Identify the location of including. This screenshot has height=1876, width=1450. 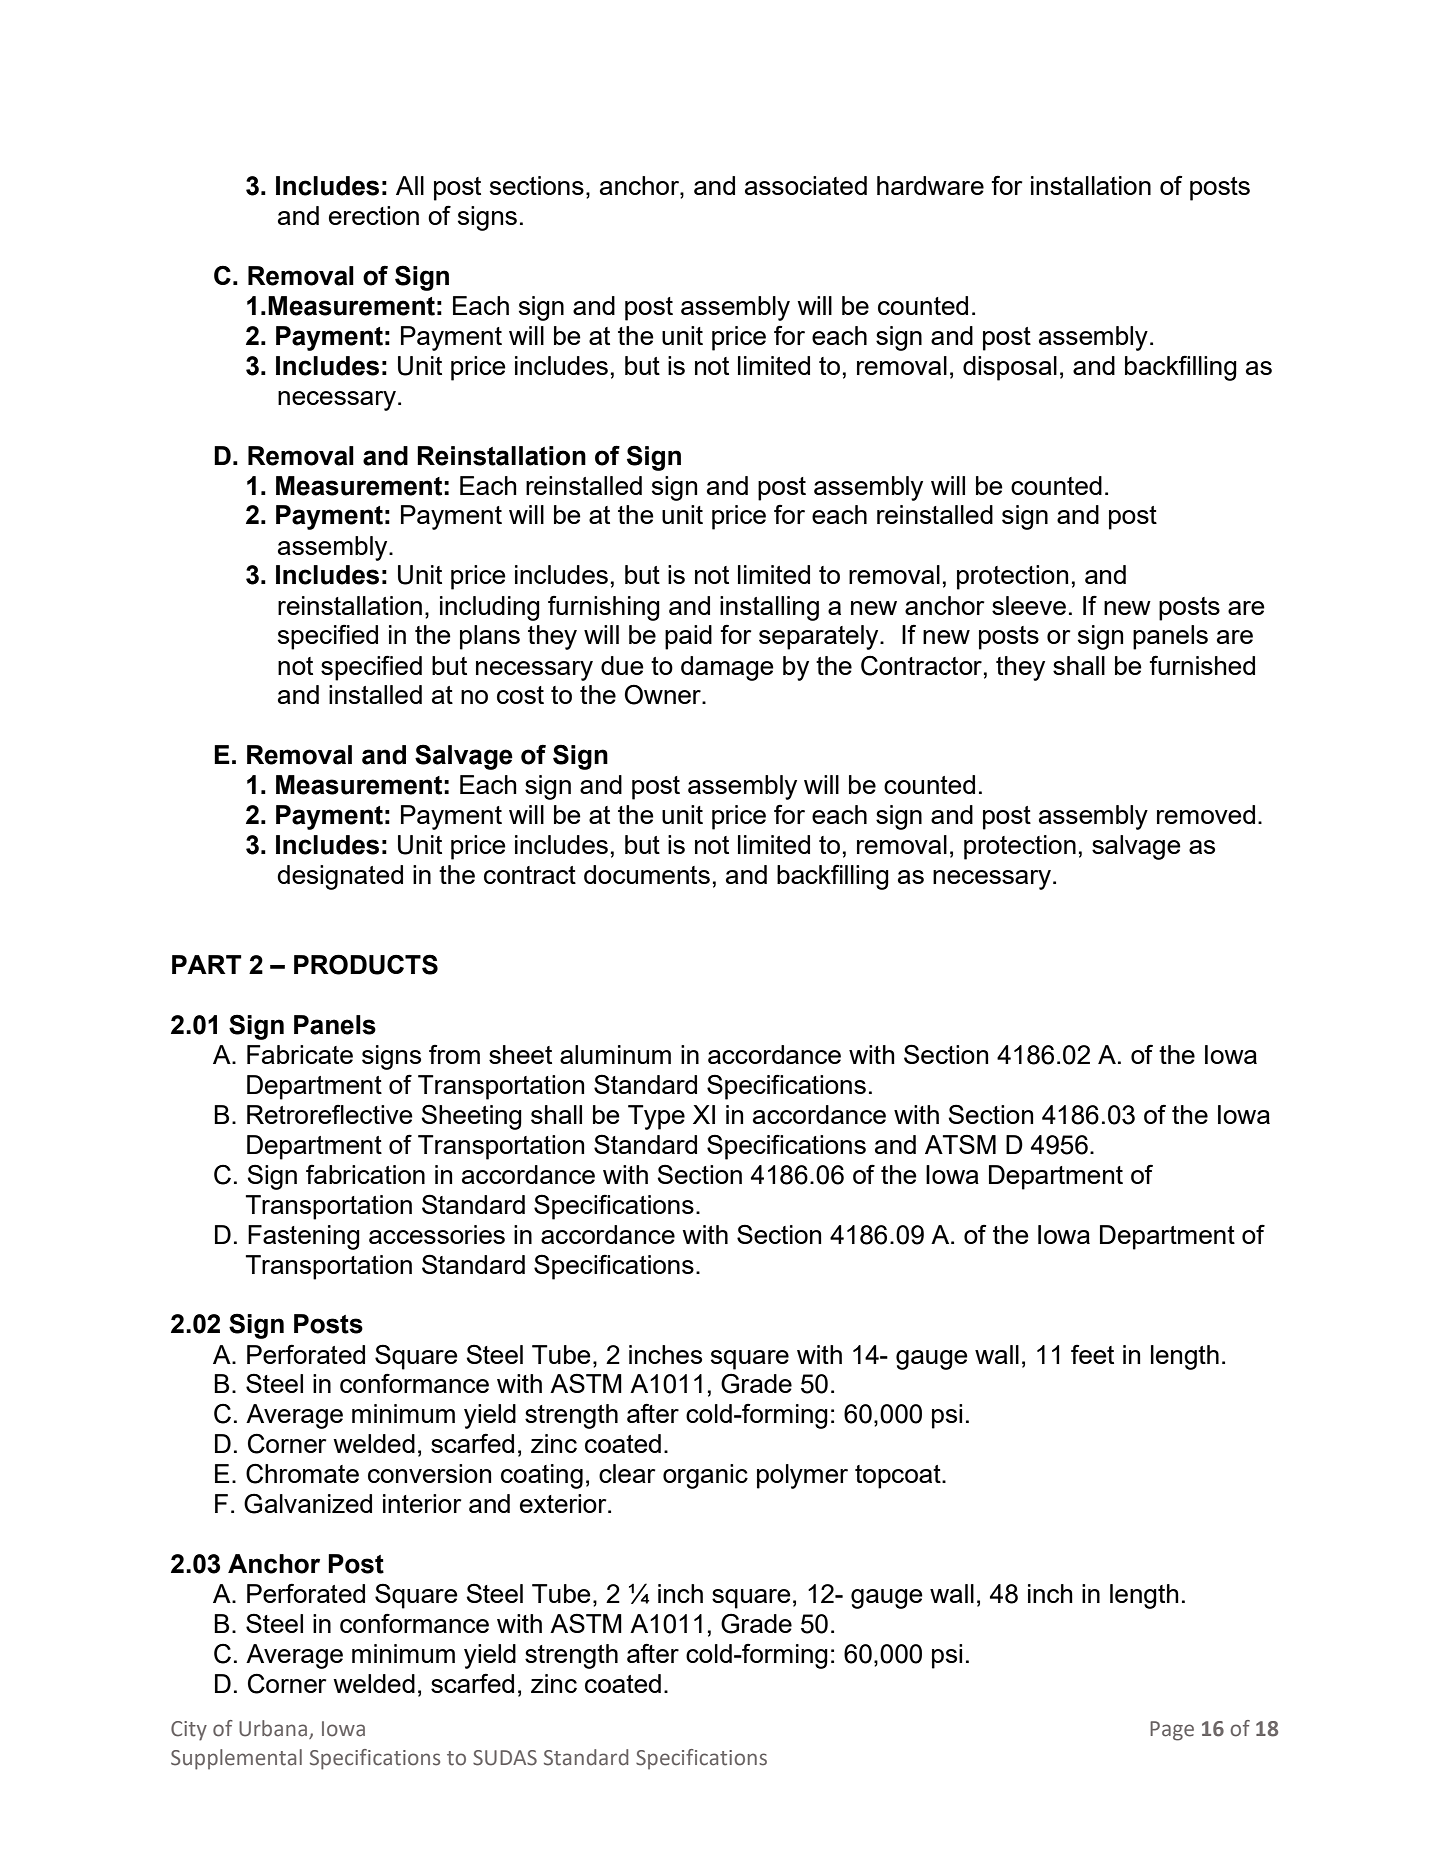
(490, 608).
